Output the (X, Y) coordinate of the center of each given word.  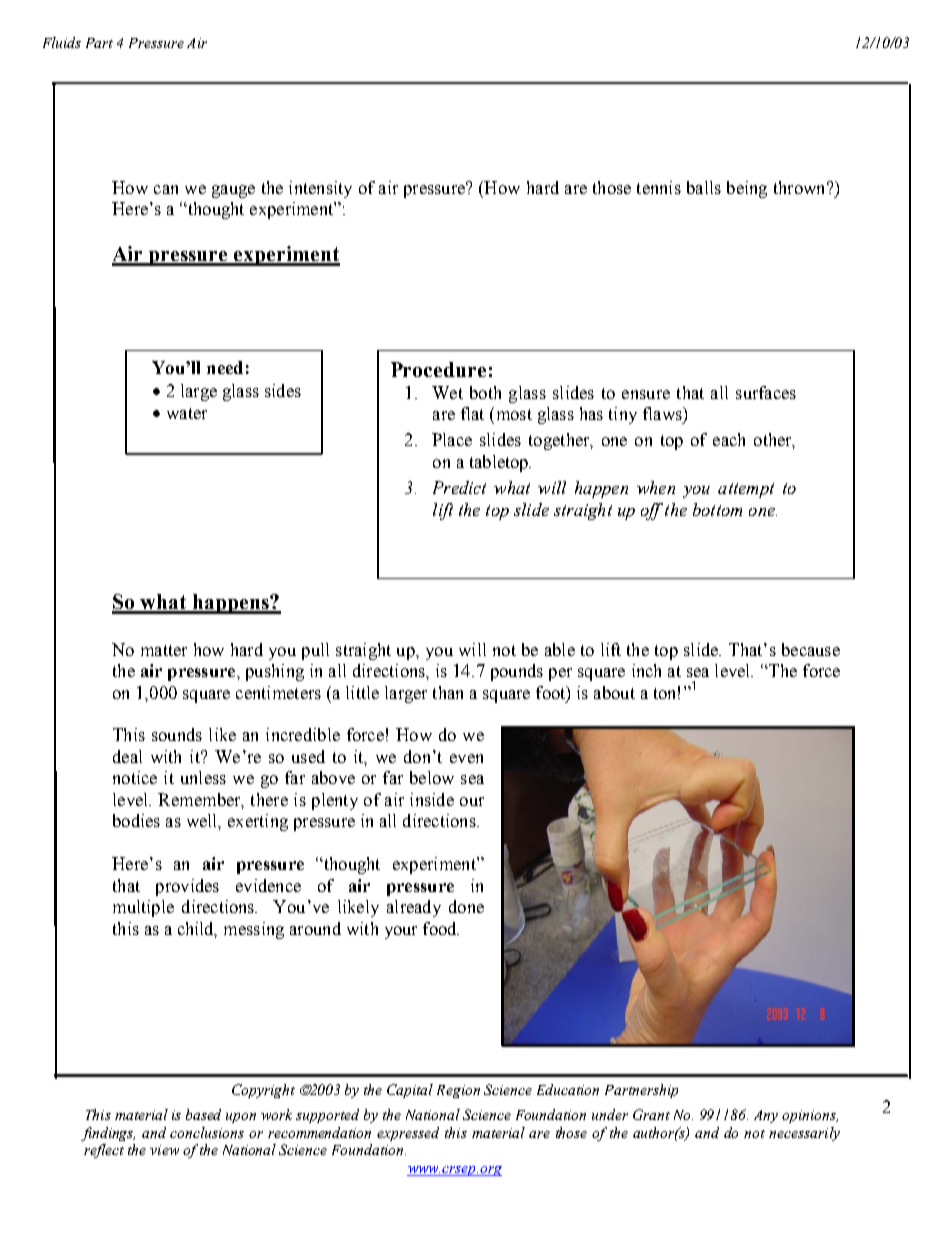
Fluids (62, 42)
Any (766, 1116)
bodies (136, 820)
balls (704, 187)
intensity (320, 189)
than (448, 692)
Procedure (438, 369)
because (811, 649)
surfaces (766, 392)
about (614, 692)
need (225, 367)
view (164, 1150)
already (414, 908)
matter (164, 650)
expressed (408, 1134)
